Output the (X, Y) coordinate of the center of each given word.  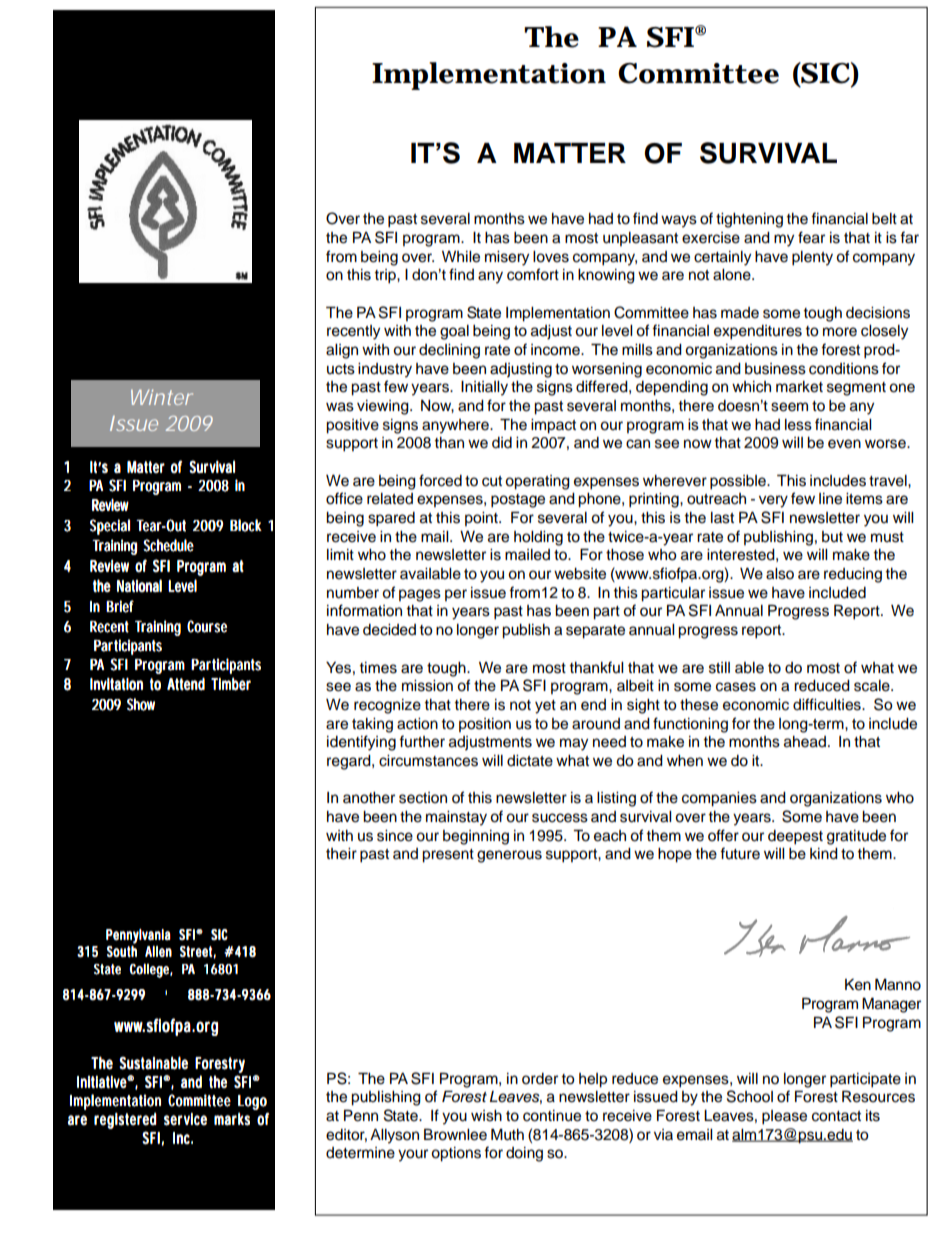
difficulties (828, 704)
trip (386, 276)
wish (486, 1116)
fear (811, 237)
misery (507, 258)
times (378, 668)
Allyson (394, 1136)
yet (545, 707)
